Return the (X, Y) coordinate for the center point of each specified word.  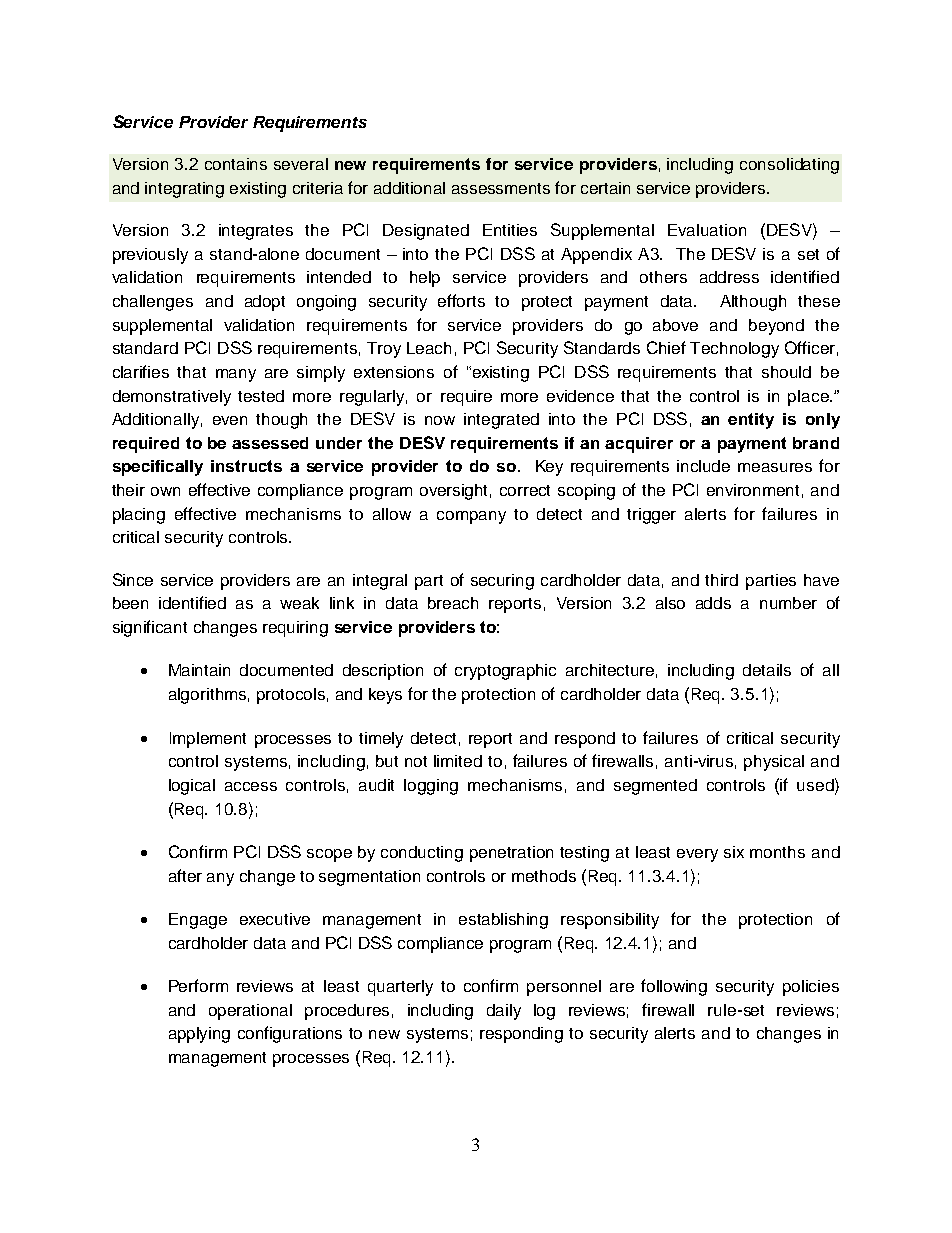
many (236, 375)
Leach (429, 348)
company (471, 517)
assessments (501, 188)
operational (250, 1012)
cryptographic (505, 672)
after (185, 875)
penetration (511, 854)
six (734, 852)
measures (775, 467)
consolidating (789, 166)
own (165, 491)
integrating (184, 190)
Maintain (199, 670)
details (767, 670)
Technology (734, 350)
